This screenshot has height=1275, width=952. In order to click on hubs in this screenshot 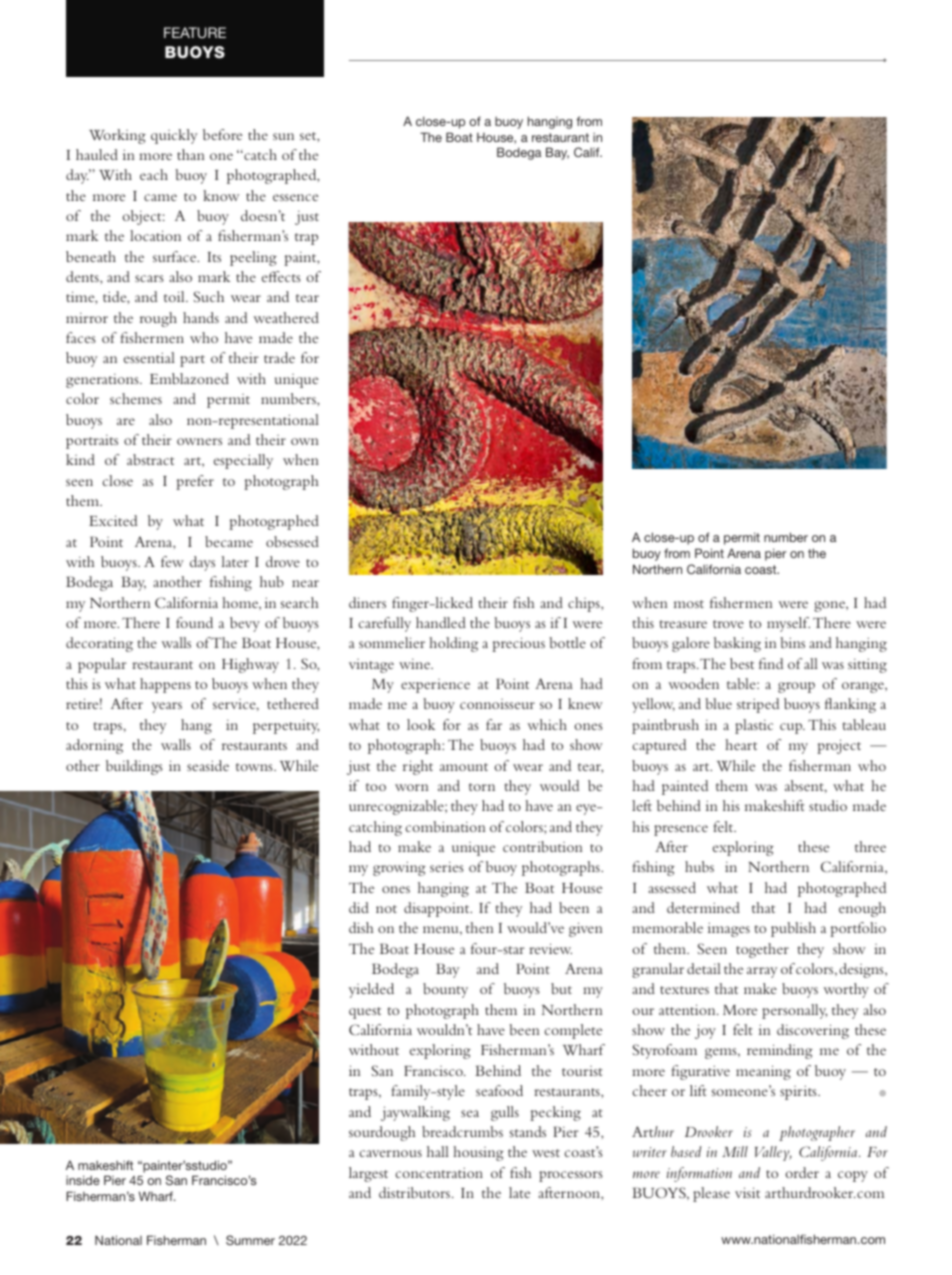, I will do `click(699, 866)`.
